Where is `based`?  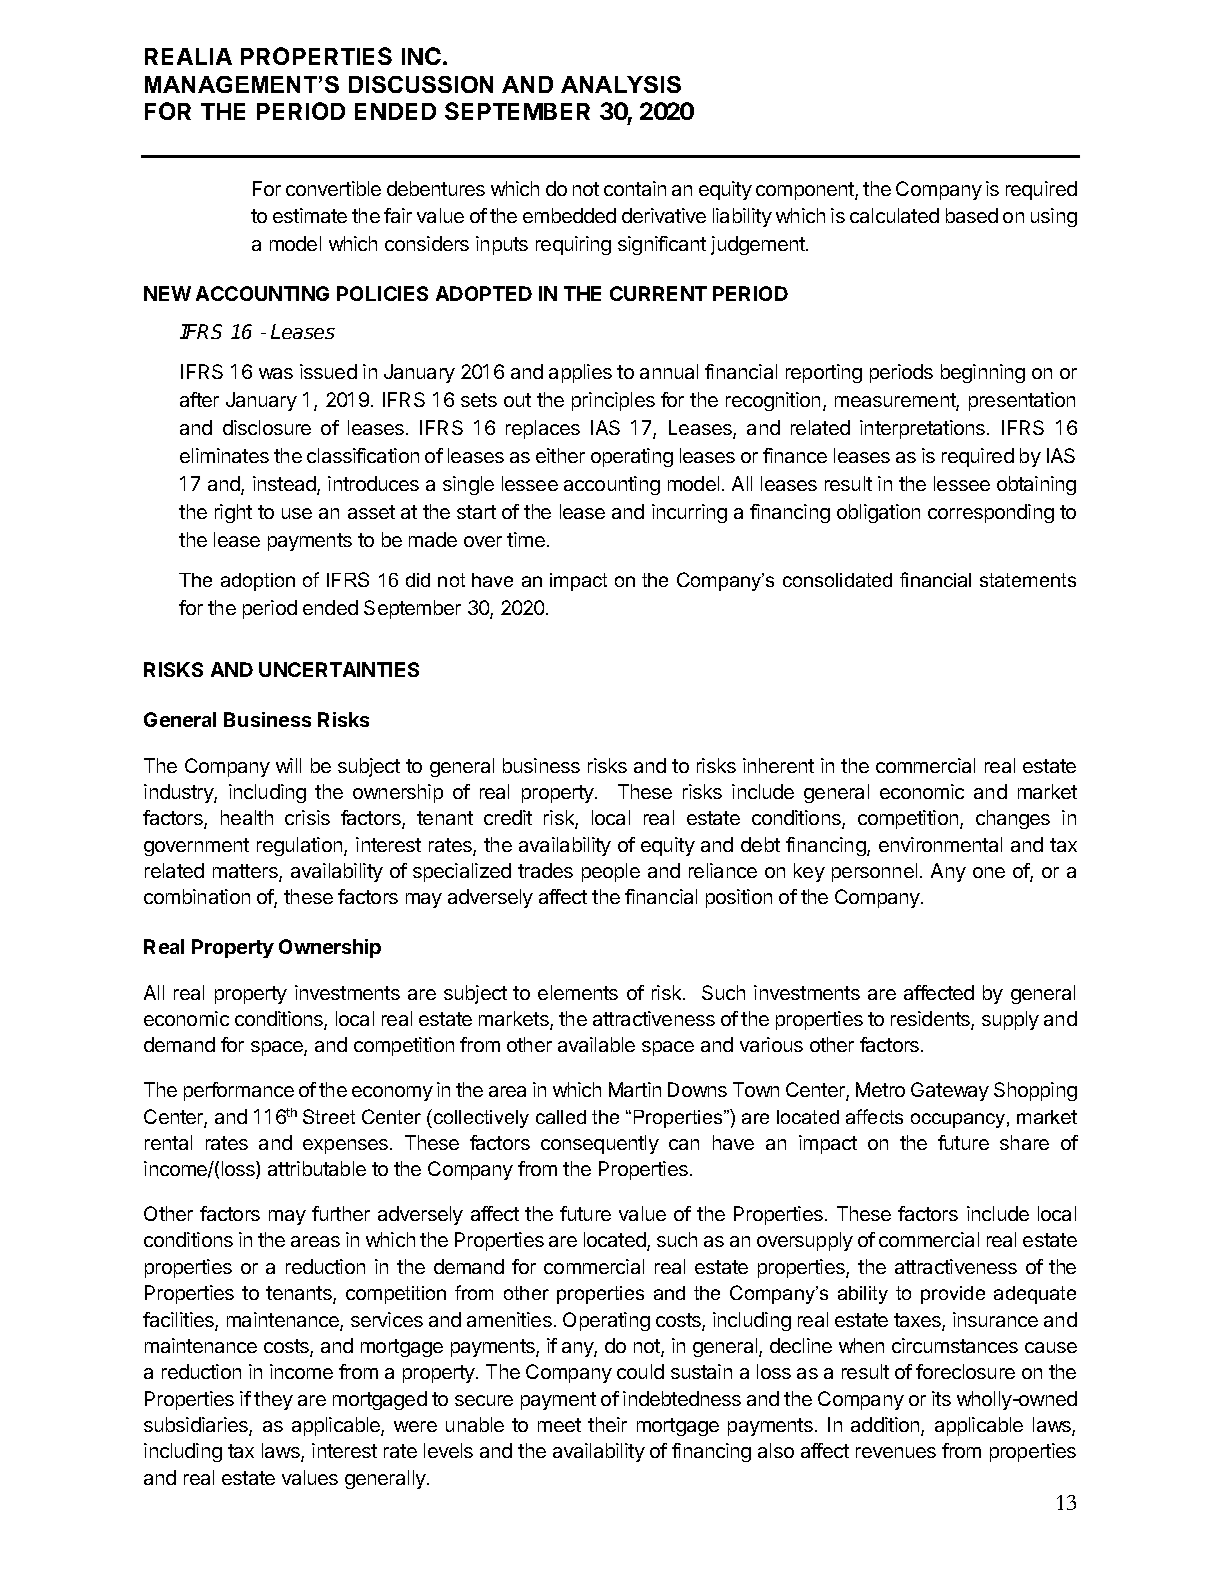 based is located at coordinates (972, 215).
